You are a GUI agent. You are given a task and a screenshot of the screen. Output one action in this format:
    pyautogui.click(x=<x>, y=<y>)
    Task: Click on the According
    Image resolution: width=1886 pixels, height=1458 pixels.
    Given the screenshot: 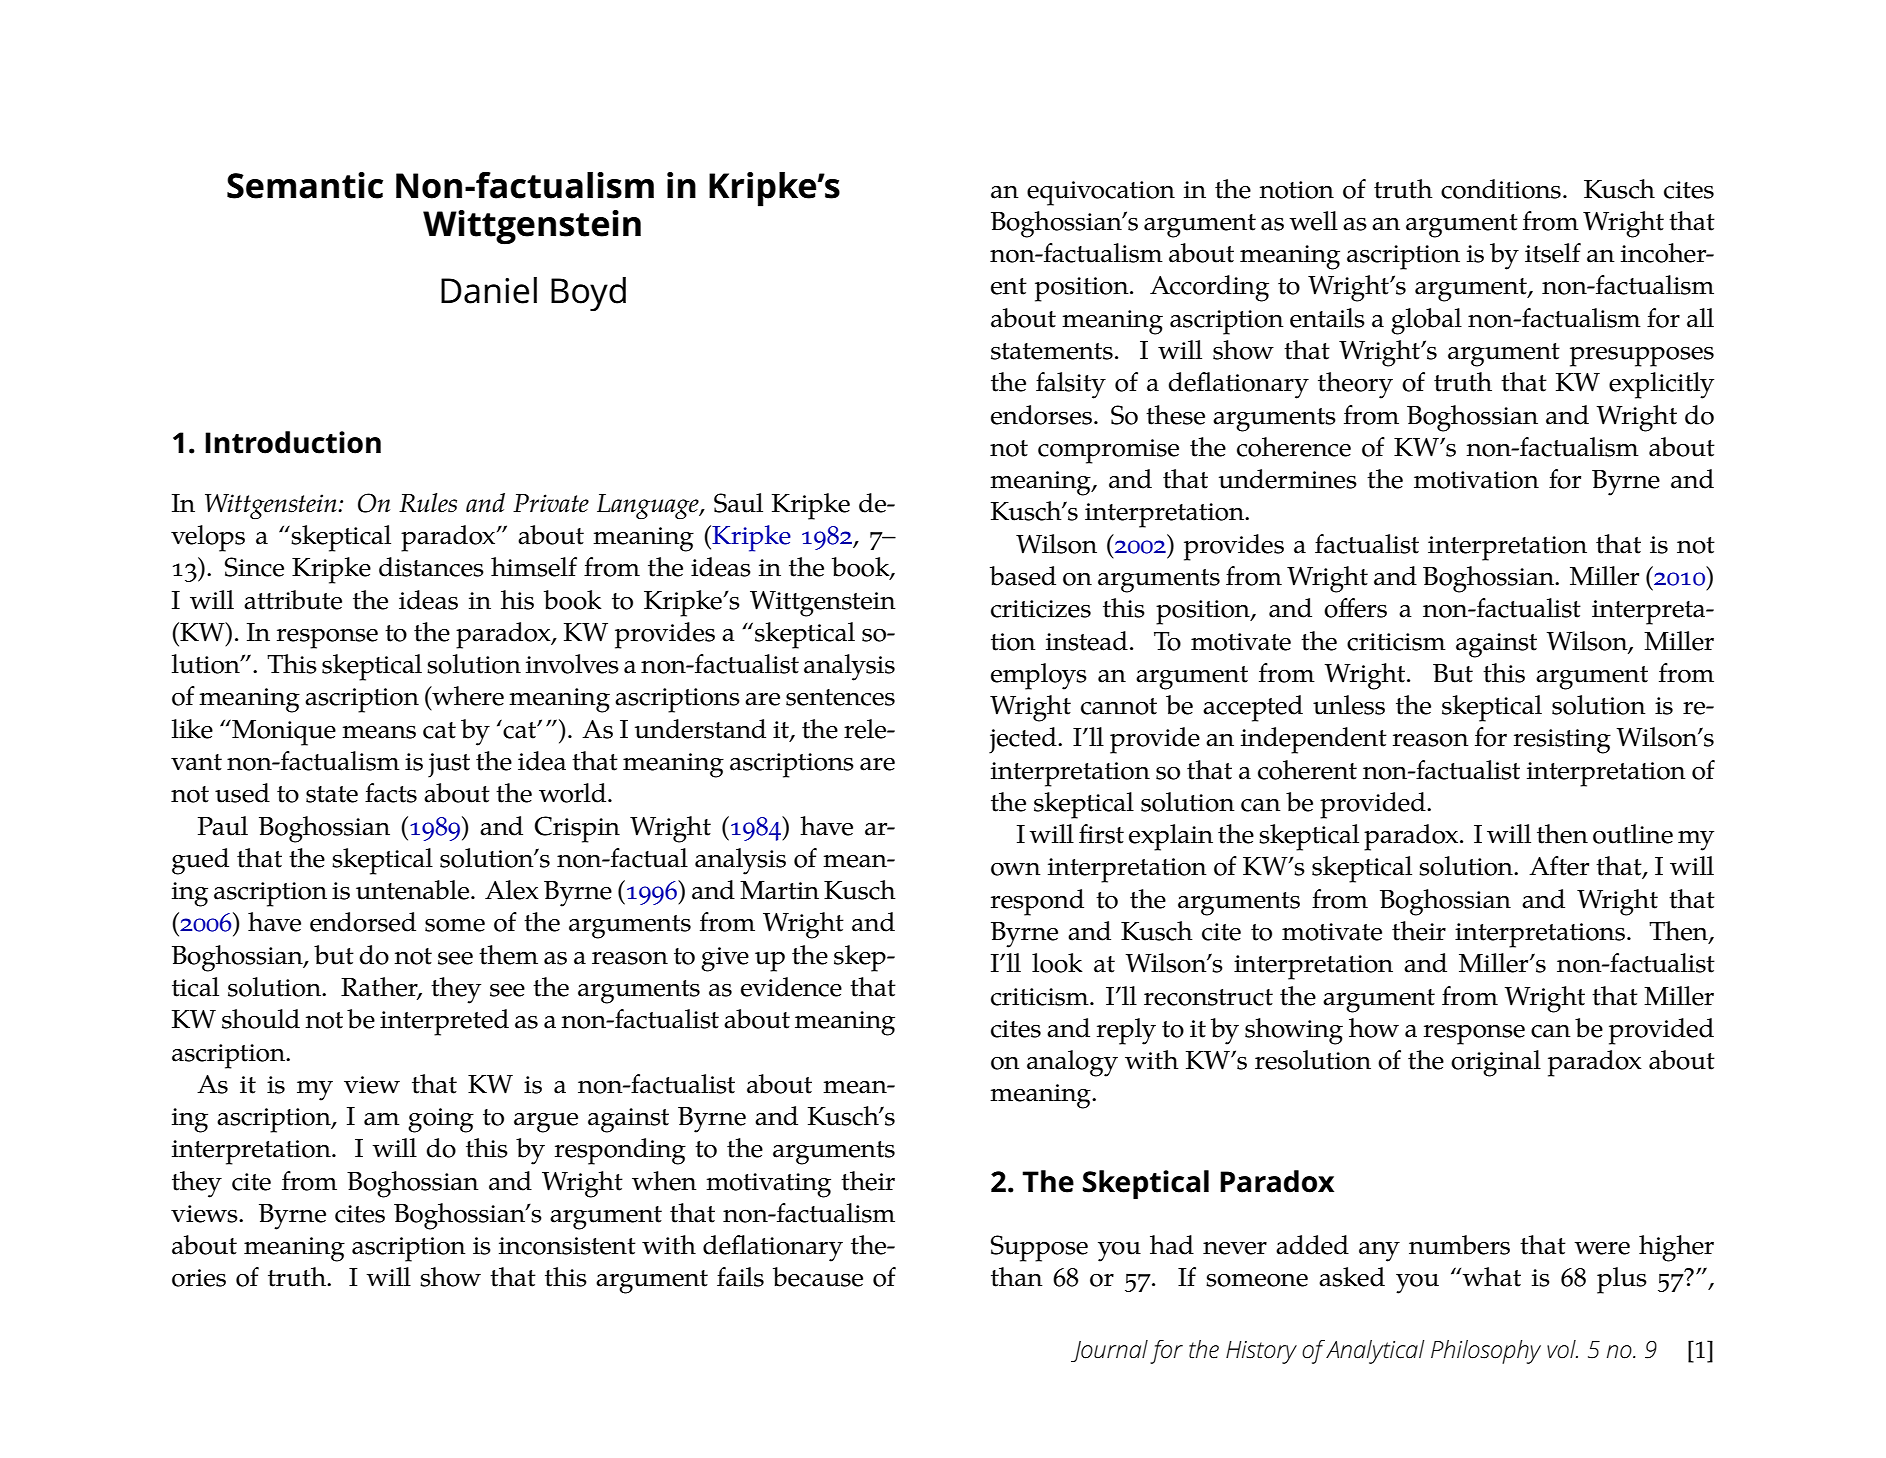 What is the action you would take?
    pyautogui.click(x=1209, y=288)
